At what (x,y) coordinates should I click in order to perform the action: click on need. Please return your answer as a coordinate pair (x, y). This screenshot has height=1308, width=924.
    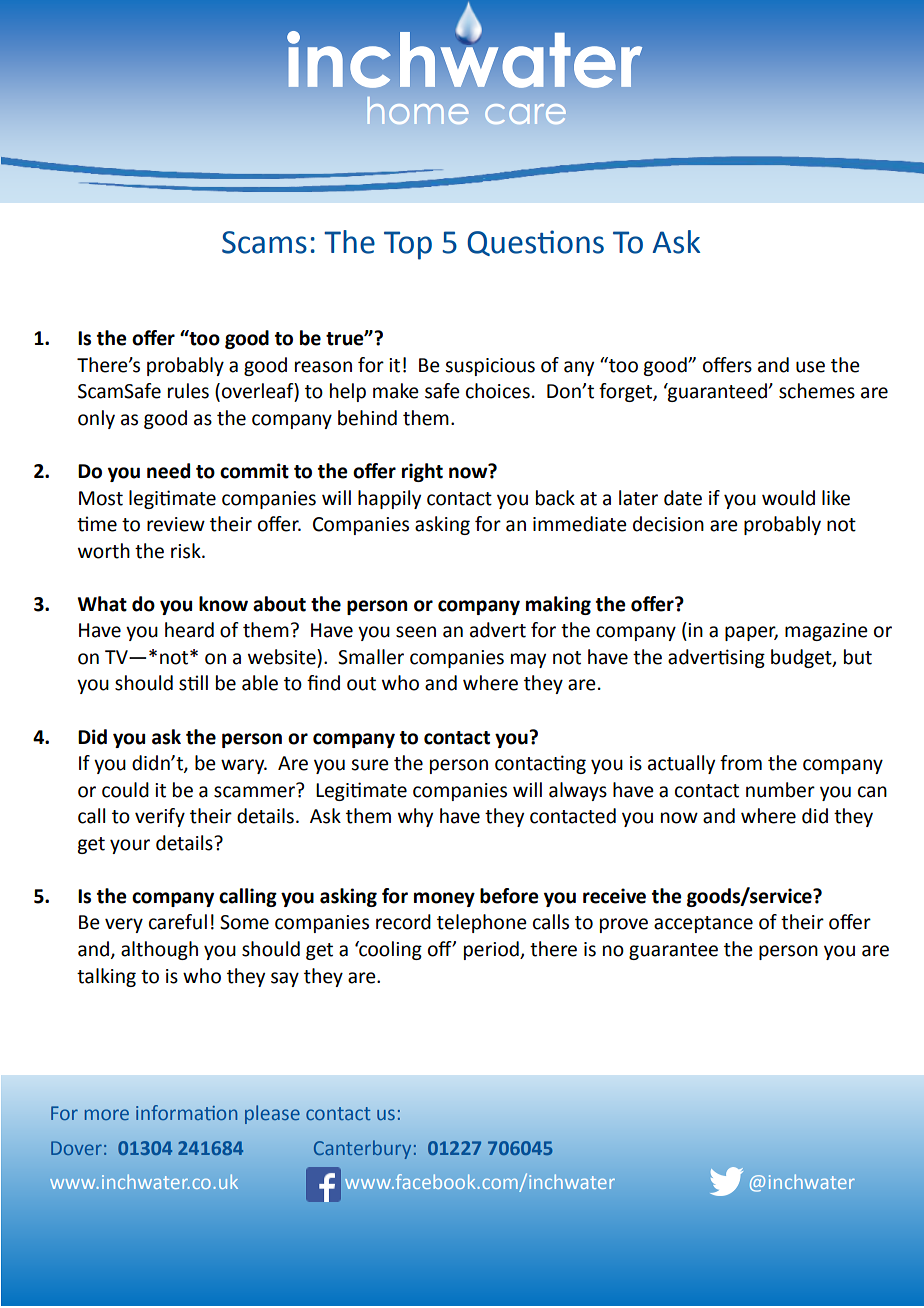
    Looking at the image, I should click on (168, 471).
